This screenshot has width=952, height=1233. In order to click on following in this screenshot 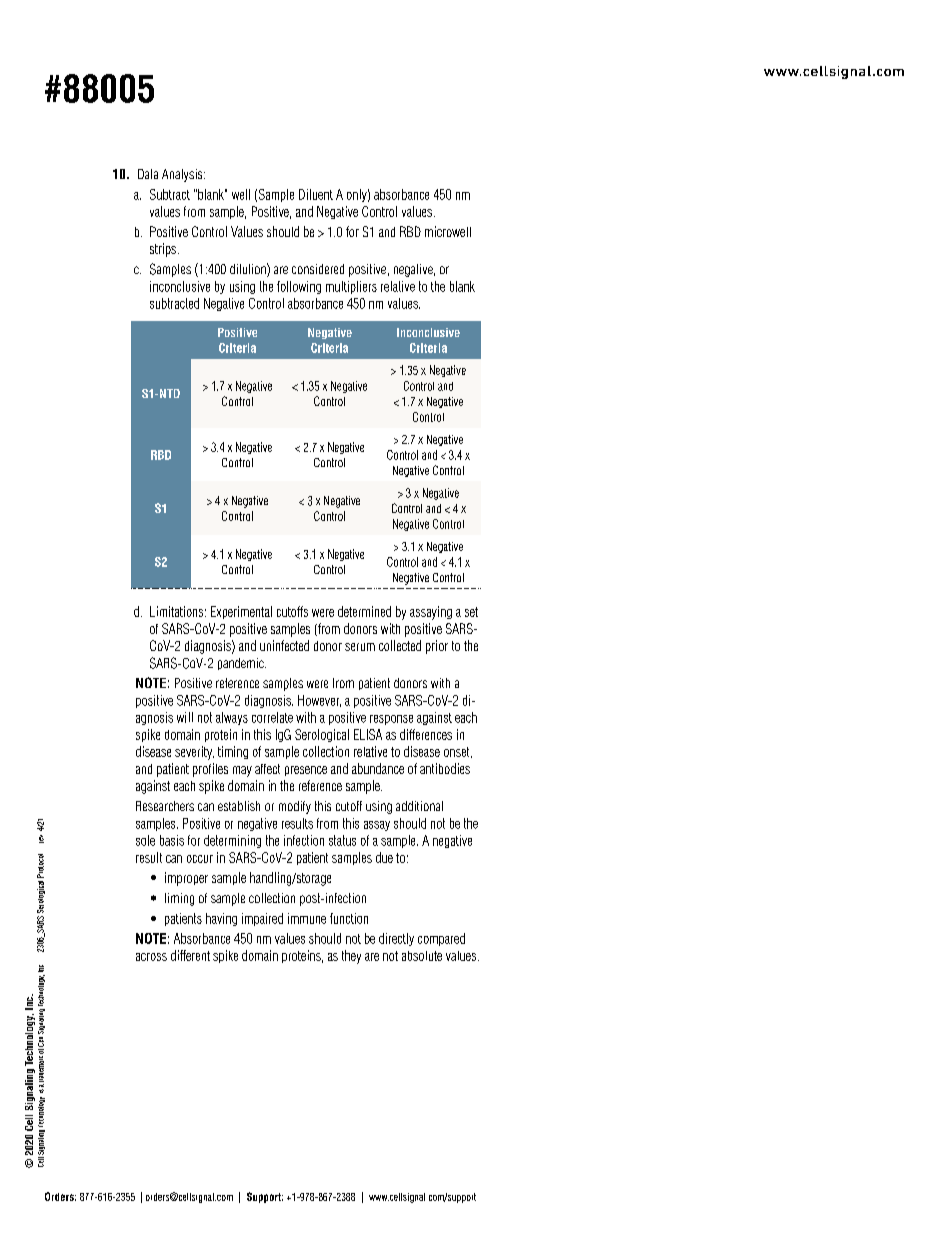, I will do `click(299, 287)`.
